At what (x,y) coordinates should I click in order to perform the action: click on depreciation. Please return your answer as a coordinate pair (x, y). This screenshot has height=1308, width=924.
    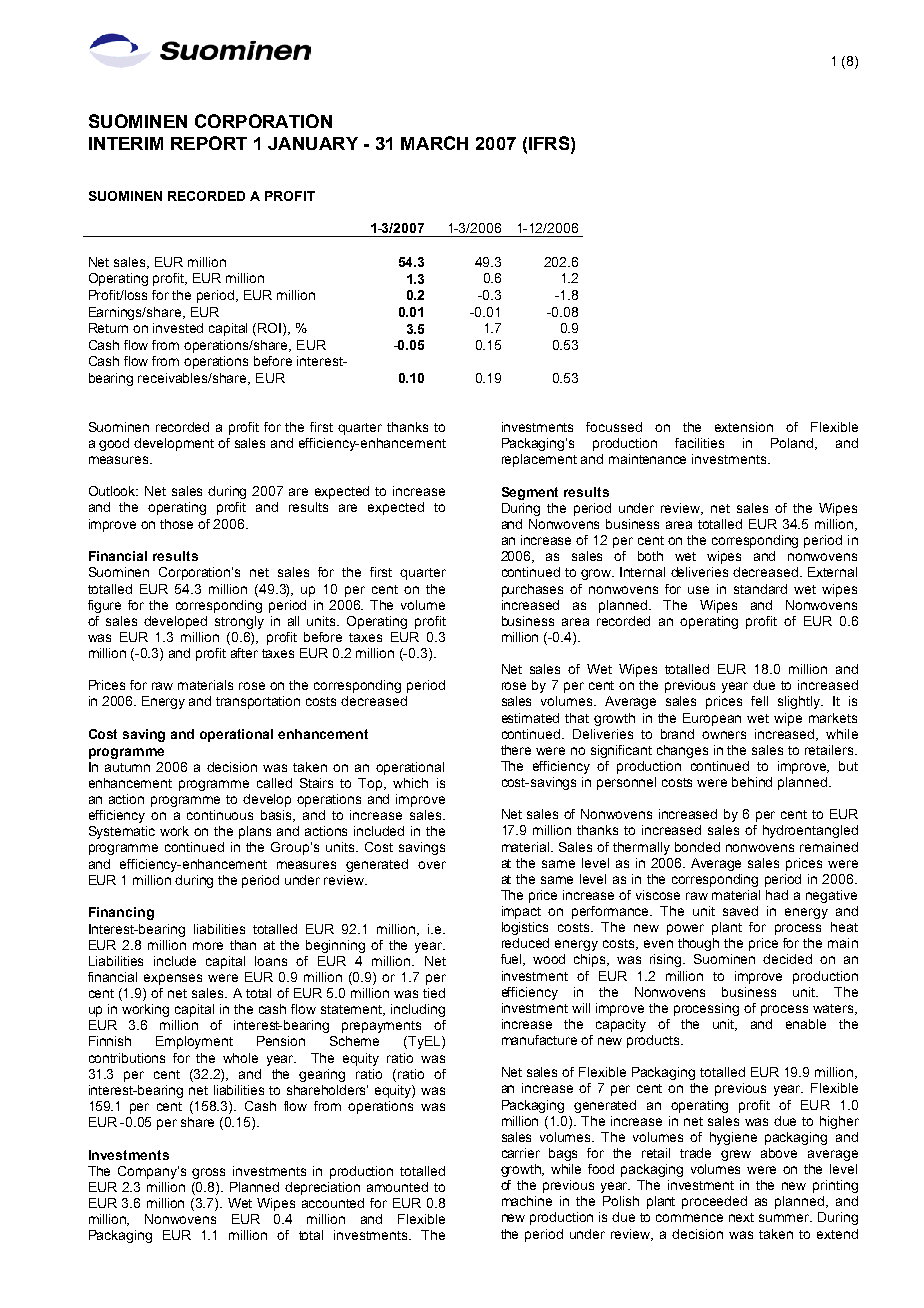
    Looking at the image, I should click on (322, 1188).
